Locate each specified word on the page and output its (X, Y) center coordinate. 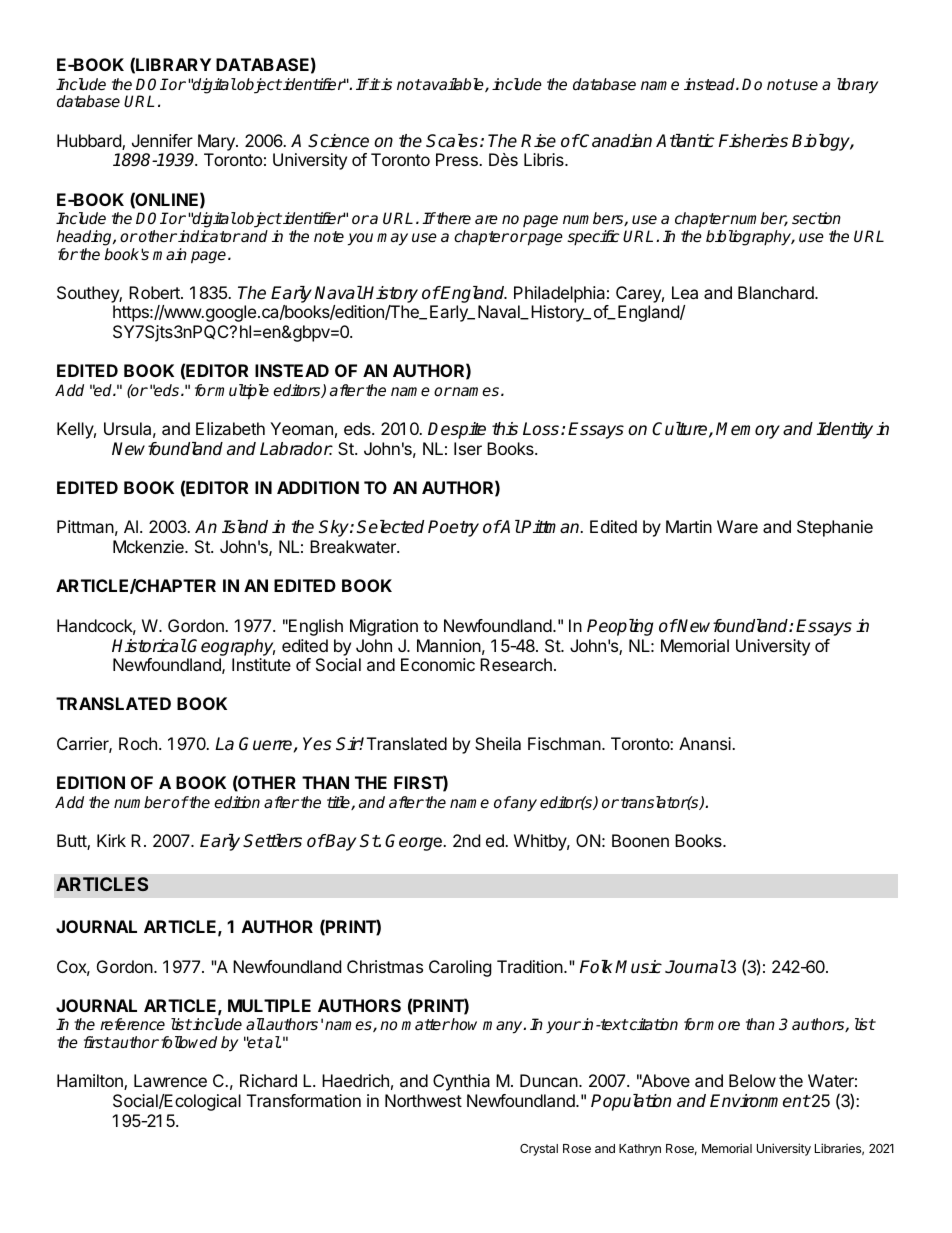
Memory (748, 430)
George (414, 842)
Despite (457, 430)
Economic (438, 664)
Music (638, 967)
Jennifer (162, 140)
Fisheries (753, 141)
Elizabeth (230, 428)
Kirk (111, 840)
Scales (452, 141)
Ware (737, 526)
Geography (231, 647)
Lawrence (170, 1080)
